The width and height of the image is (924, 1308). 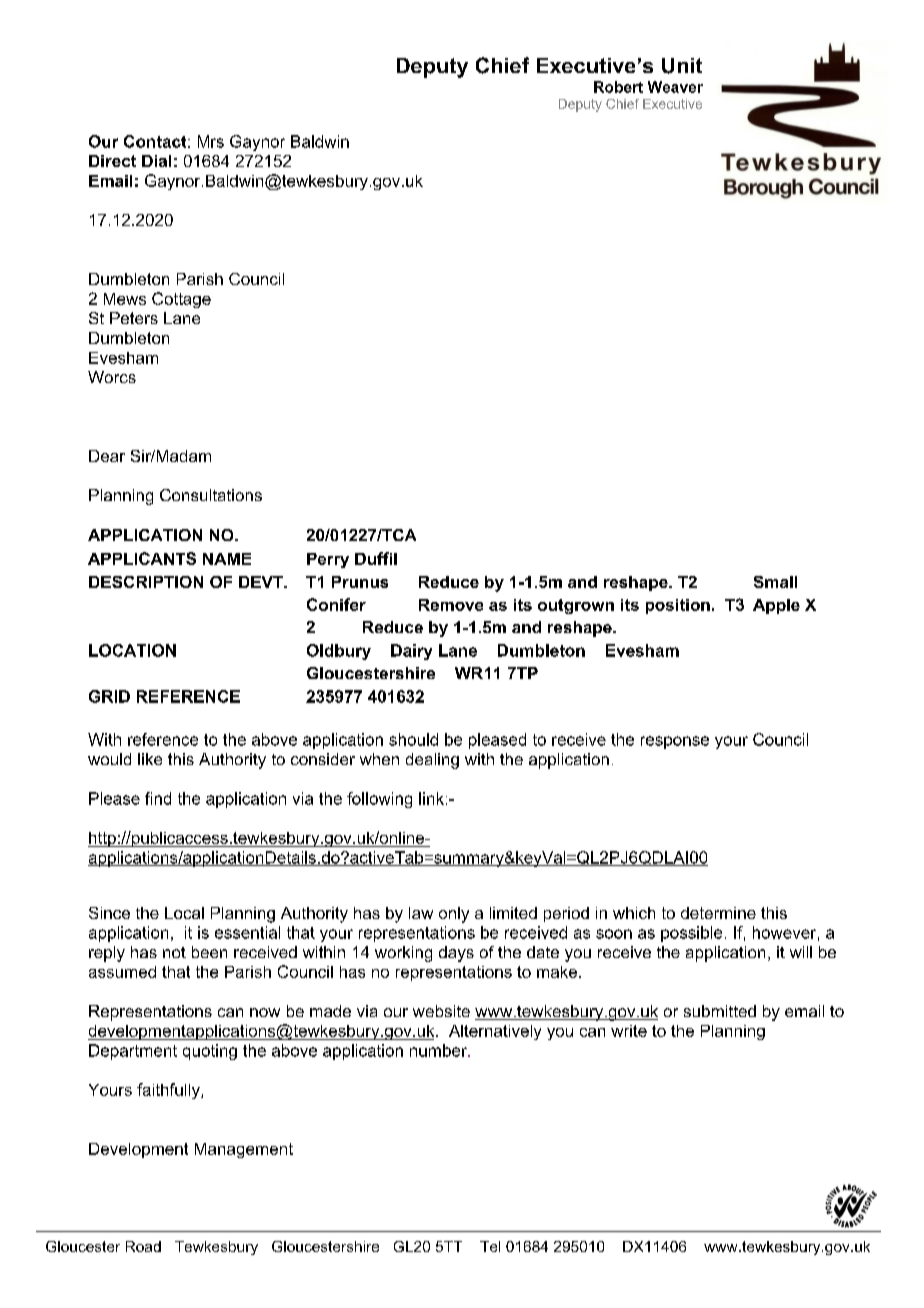 What do you see at coordinates (211, 141) in the image?
I see `Mrs` at bounding box center [211, 141].
